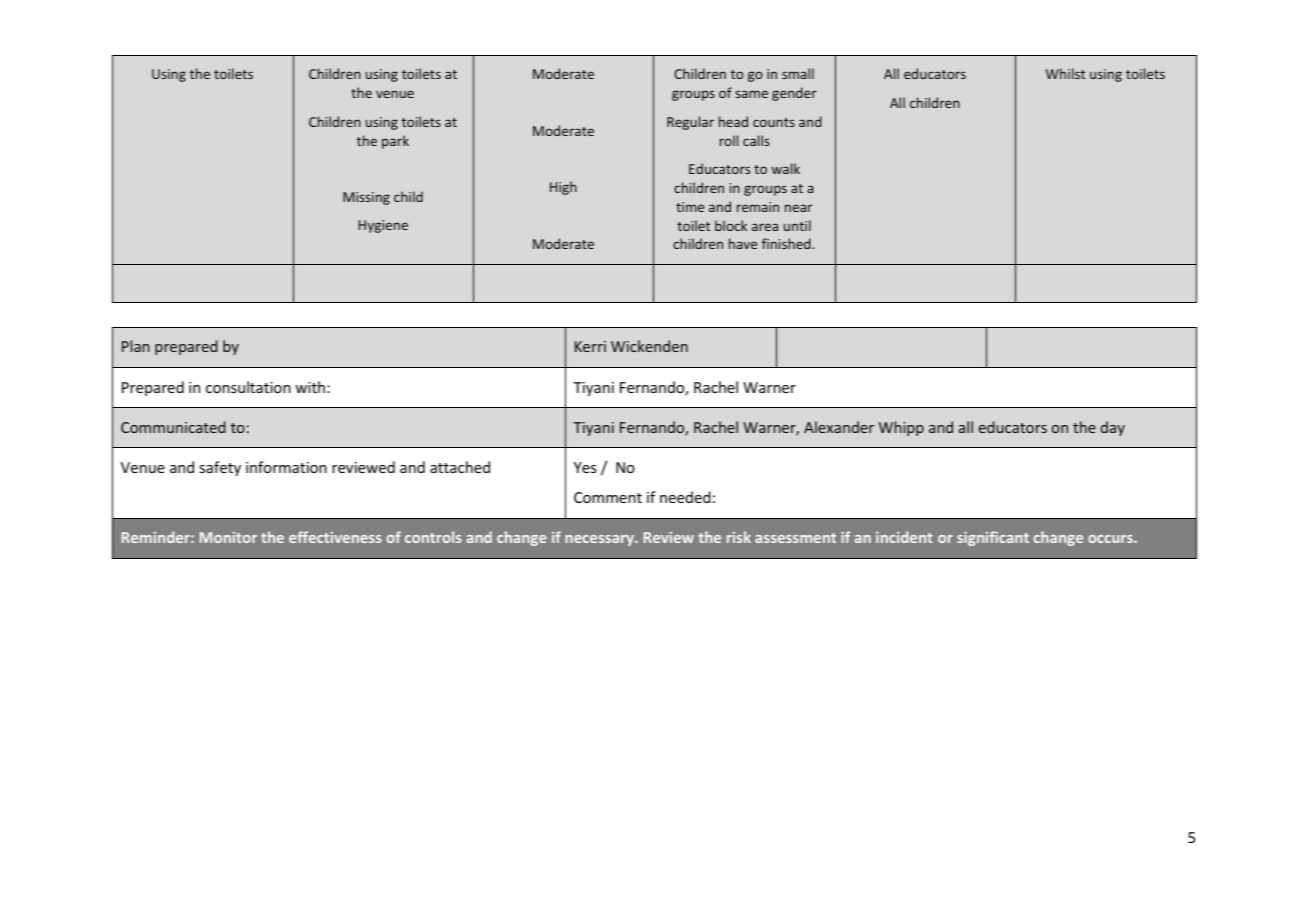 The image size is (1308, 924). I want to click on have, so click(743, 243).
